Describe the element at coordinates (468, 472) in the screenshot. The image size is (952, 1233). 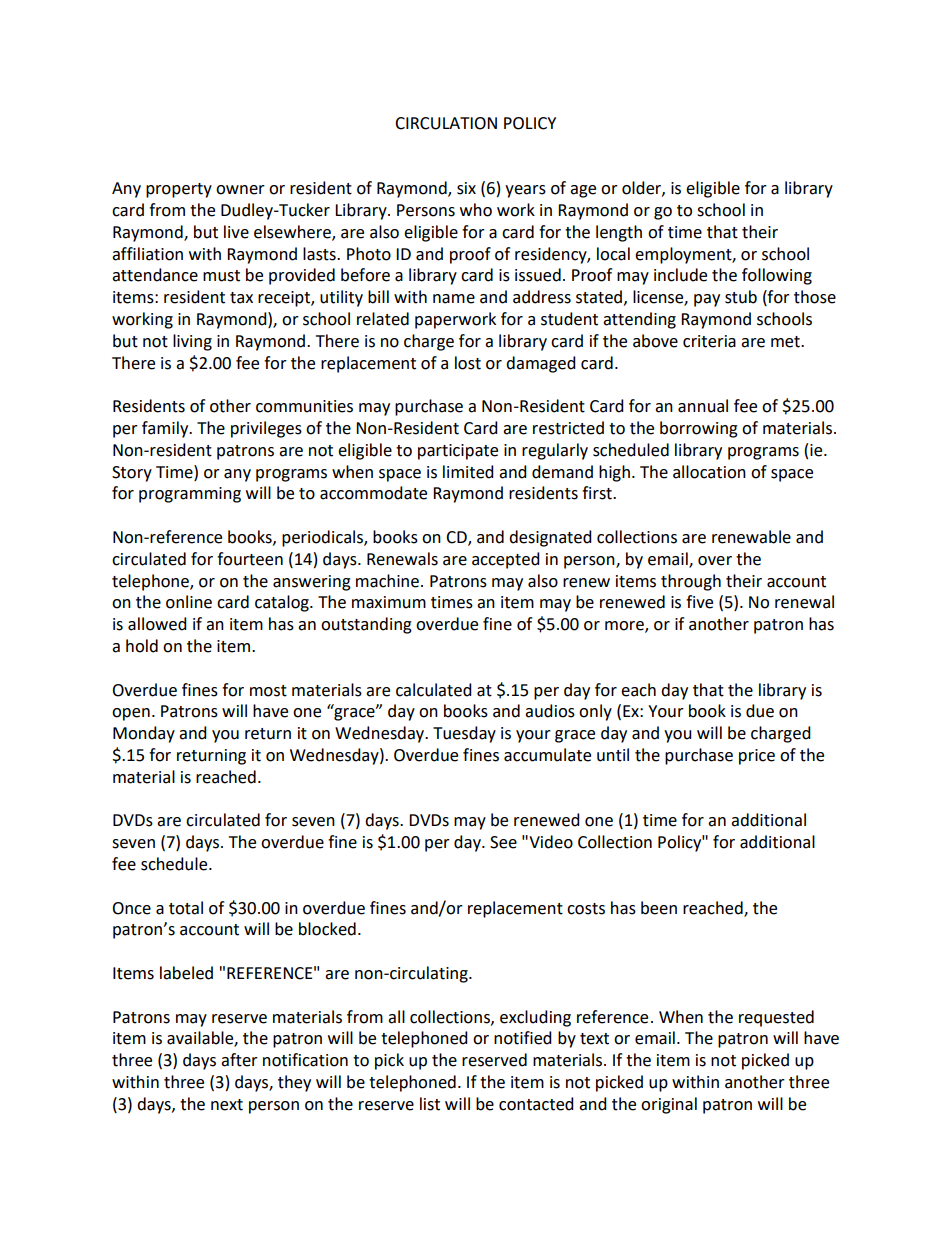
I see `limited` at that location.
